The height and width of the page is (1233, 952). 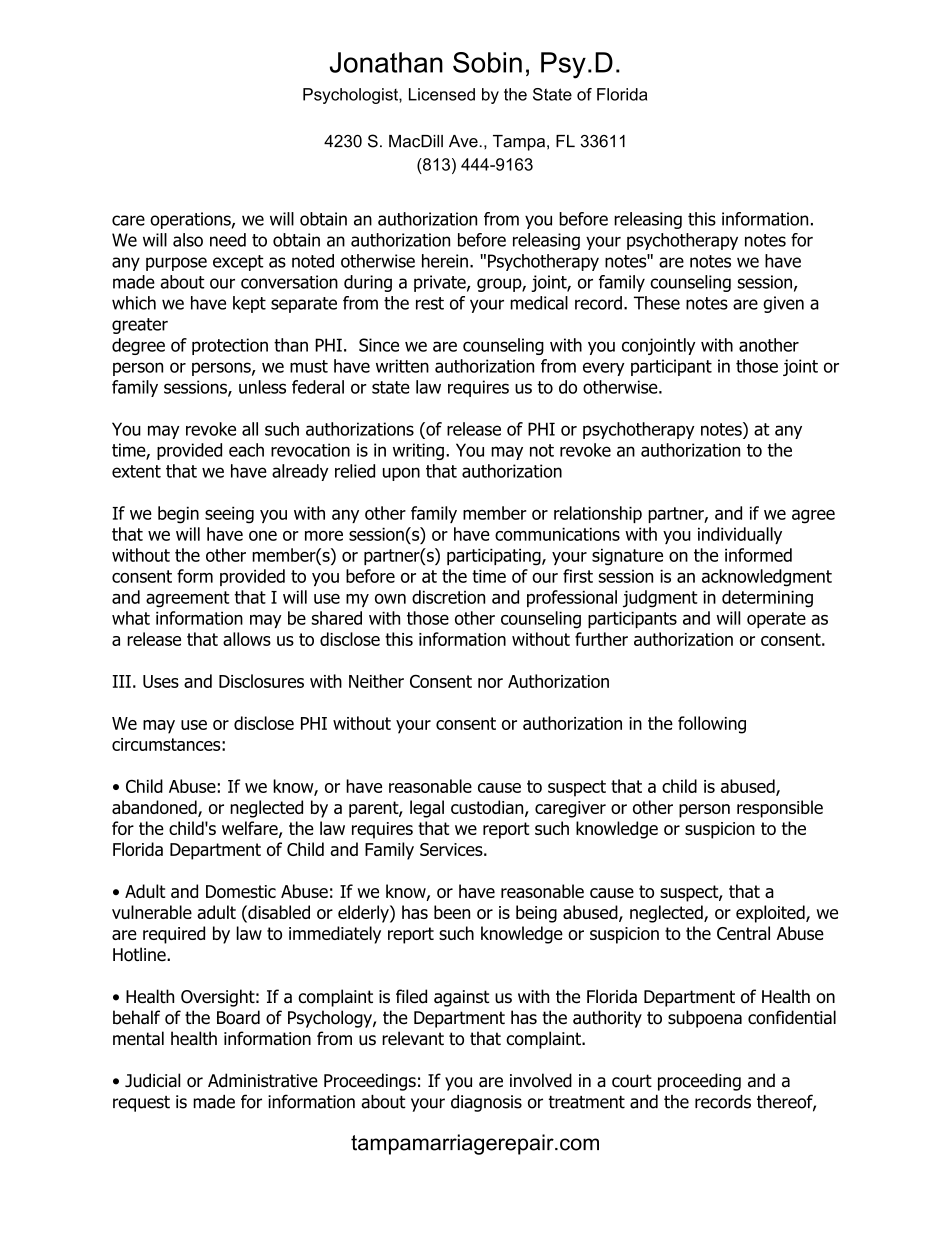 What do you see at coordinates (448, 597) in the page?
I see `discretion` at bounding box center [448, 597].
